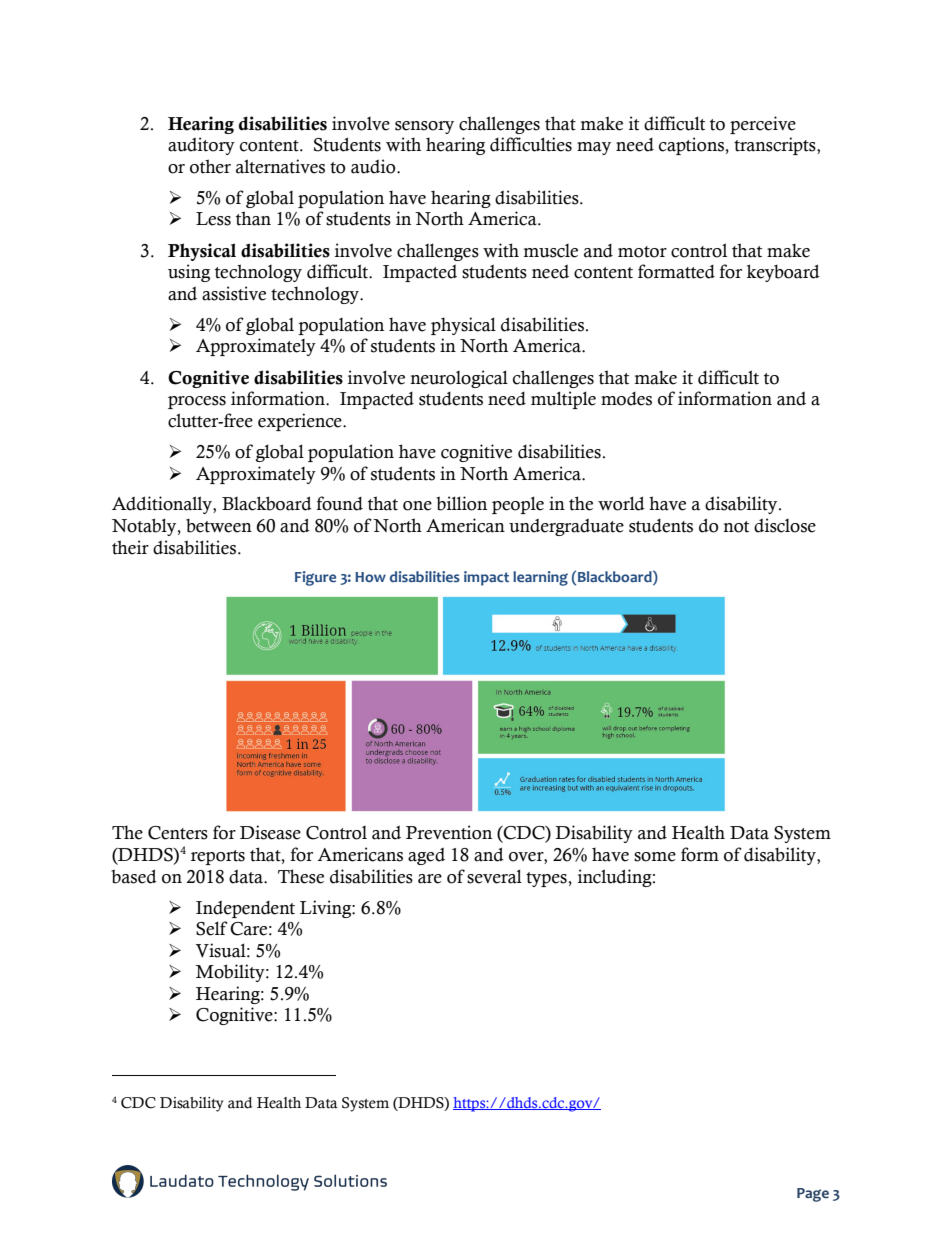 This screenshot has height=1233, width=952. I want to click on types, so click(547, 879).
